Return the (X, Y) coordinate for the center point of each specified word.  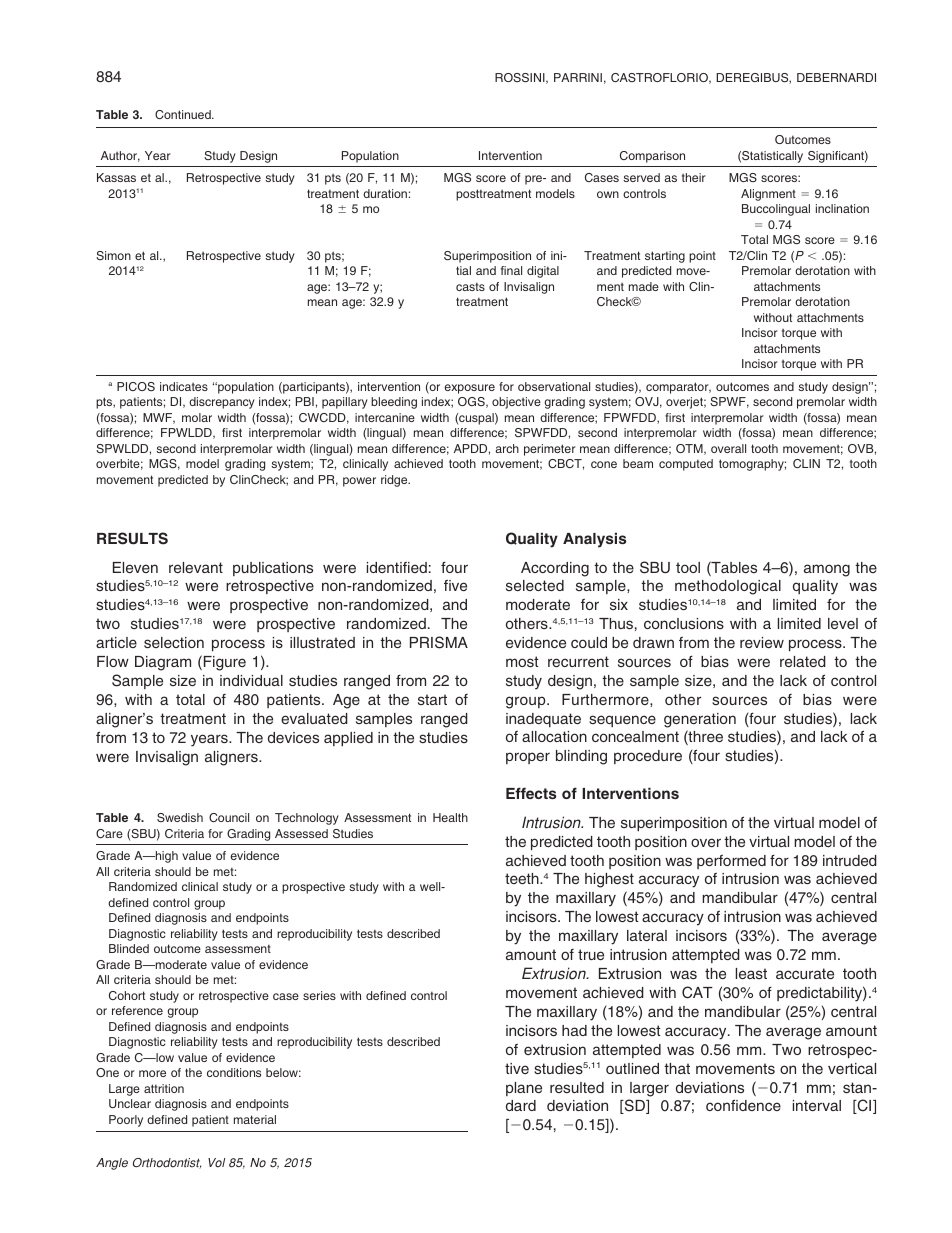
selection (174, 642)
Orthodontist (167, 1163)
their (694, 177)
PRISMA (439, 642)
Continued (184, 114)
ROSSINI (521, 78)
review (762, 642)
